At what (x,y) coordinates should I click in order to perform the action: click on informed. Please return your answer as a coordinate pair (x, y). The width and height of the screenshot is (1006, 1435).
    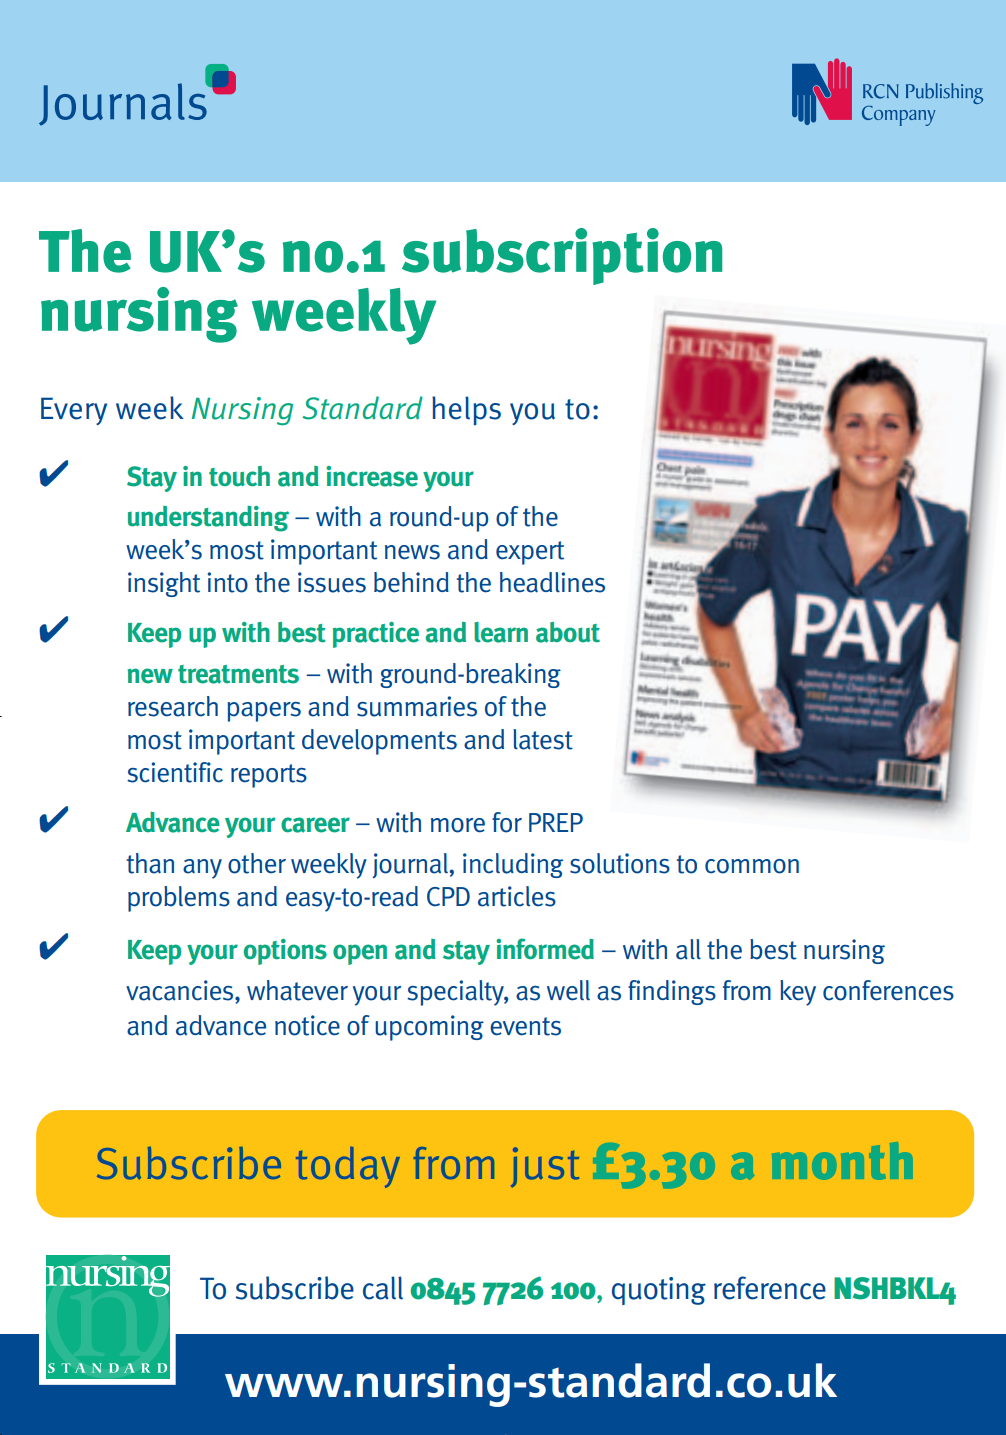
    Looking at the image, I should click on (545, 949).
